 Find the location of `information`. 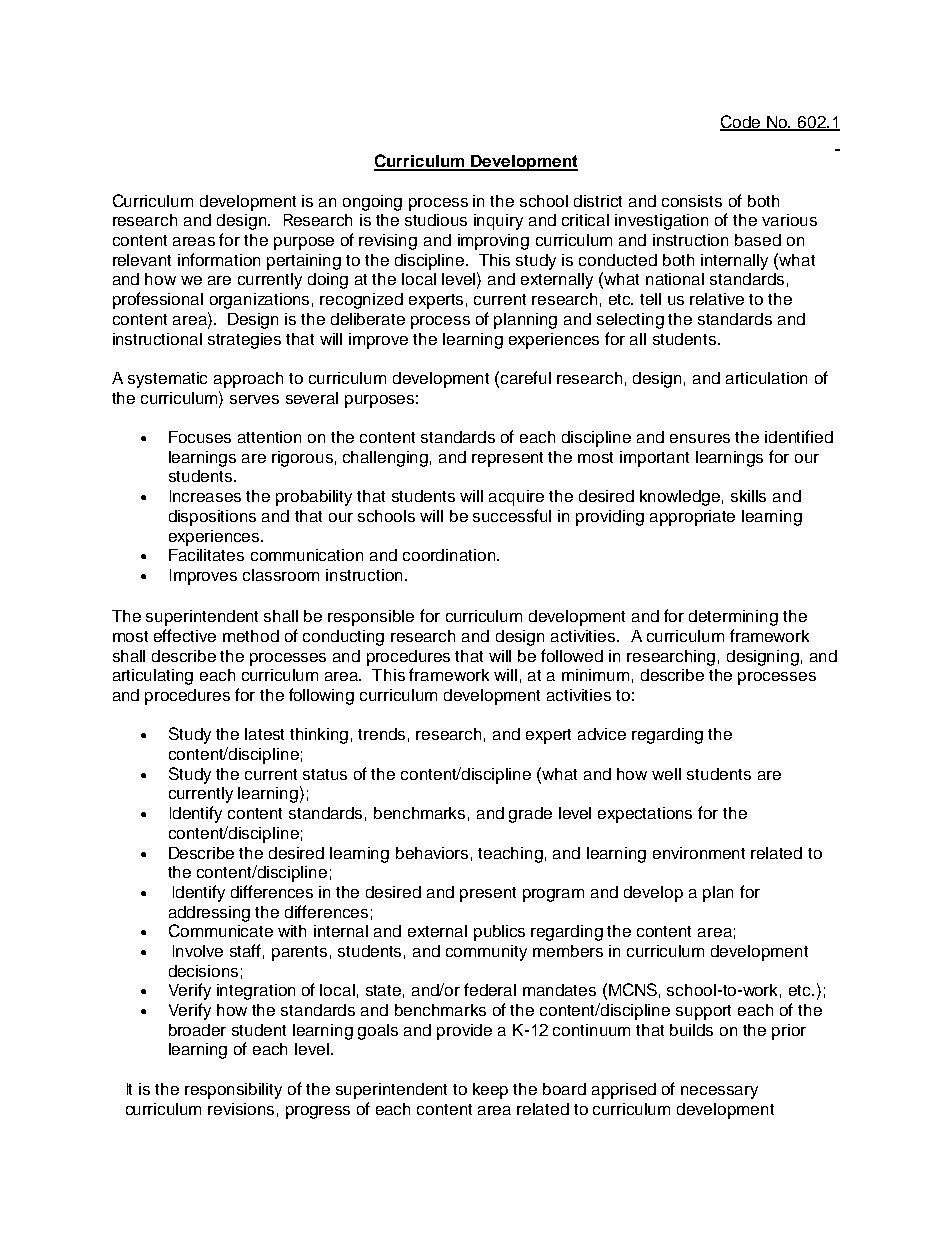

information is located at coordinates (219, 259).
